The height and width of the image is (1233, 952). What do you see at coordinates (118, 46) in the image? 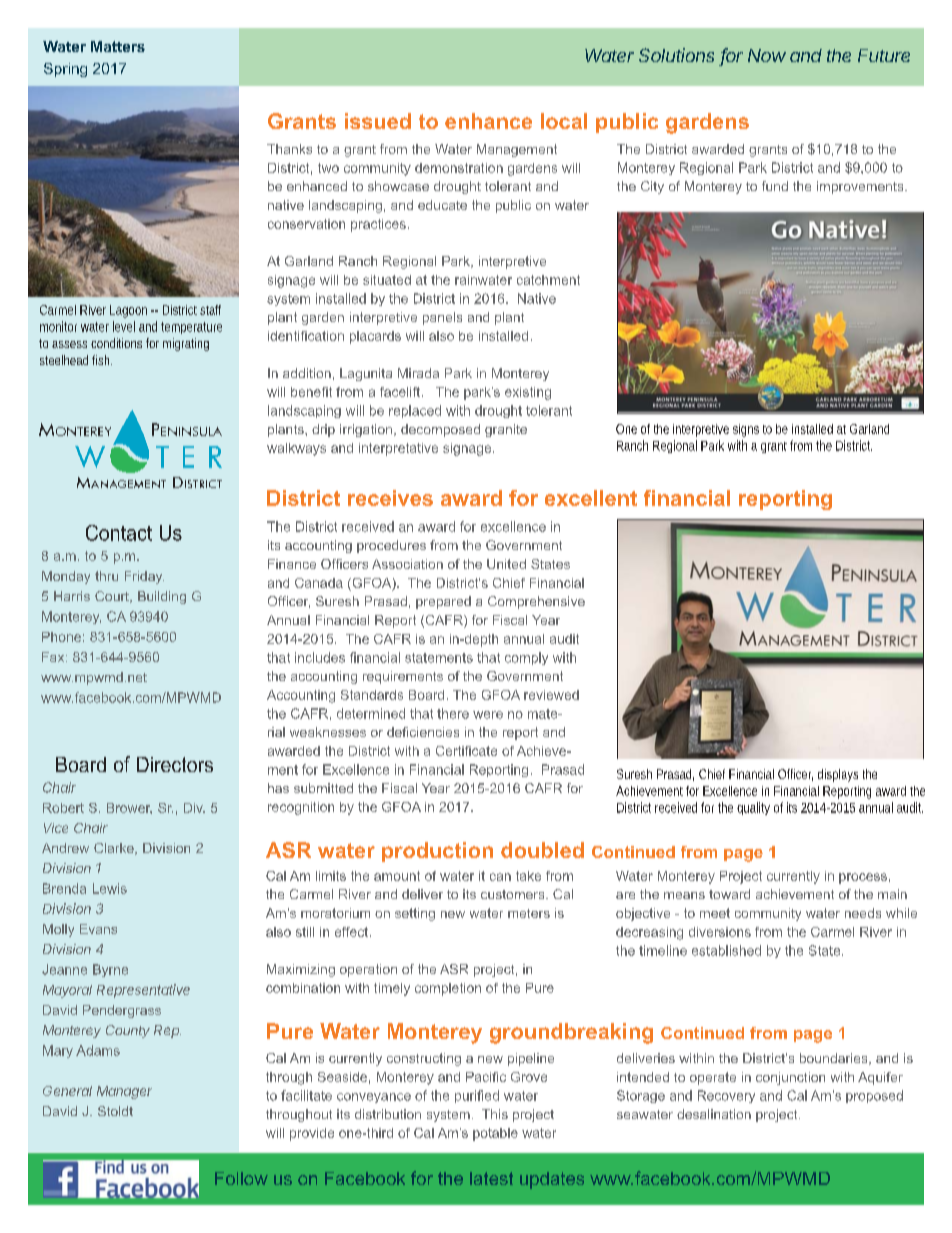
I see `Matters` at bounding box center [118, 46].
